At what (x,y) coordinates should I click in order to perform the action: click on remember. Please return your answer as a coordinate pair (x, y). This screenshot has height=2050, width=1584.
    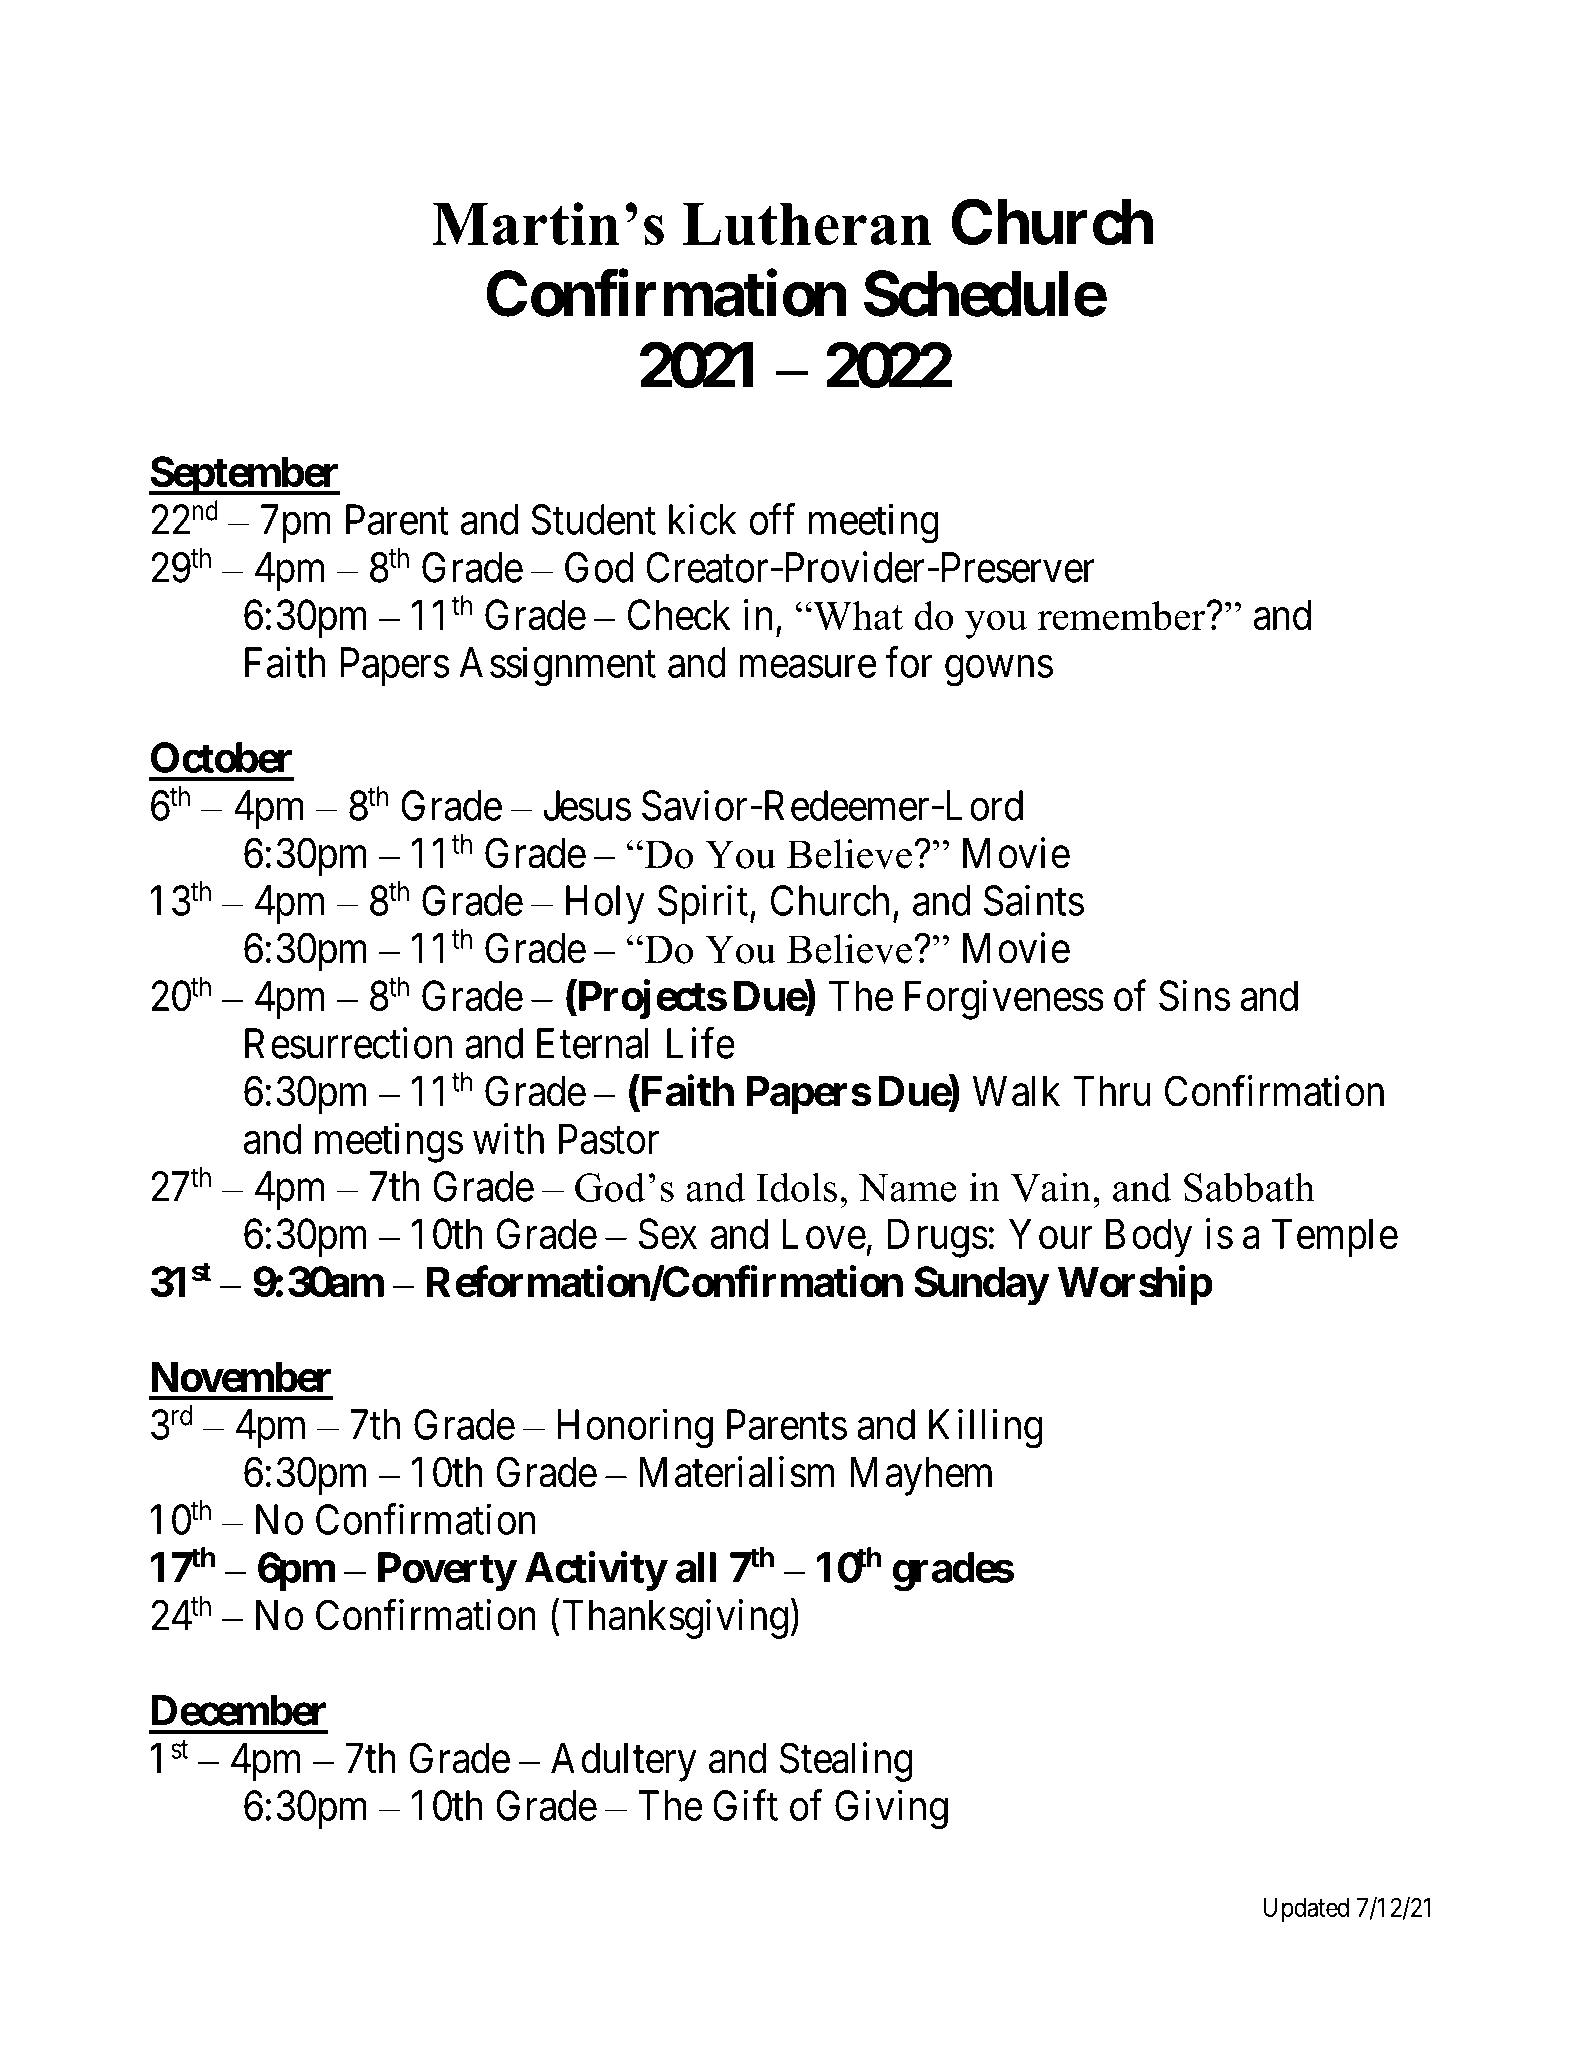
    Looking at the image, I should click on (1123, 616).
